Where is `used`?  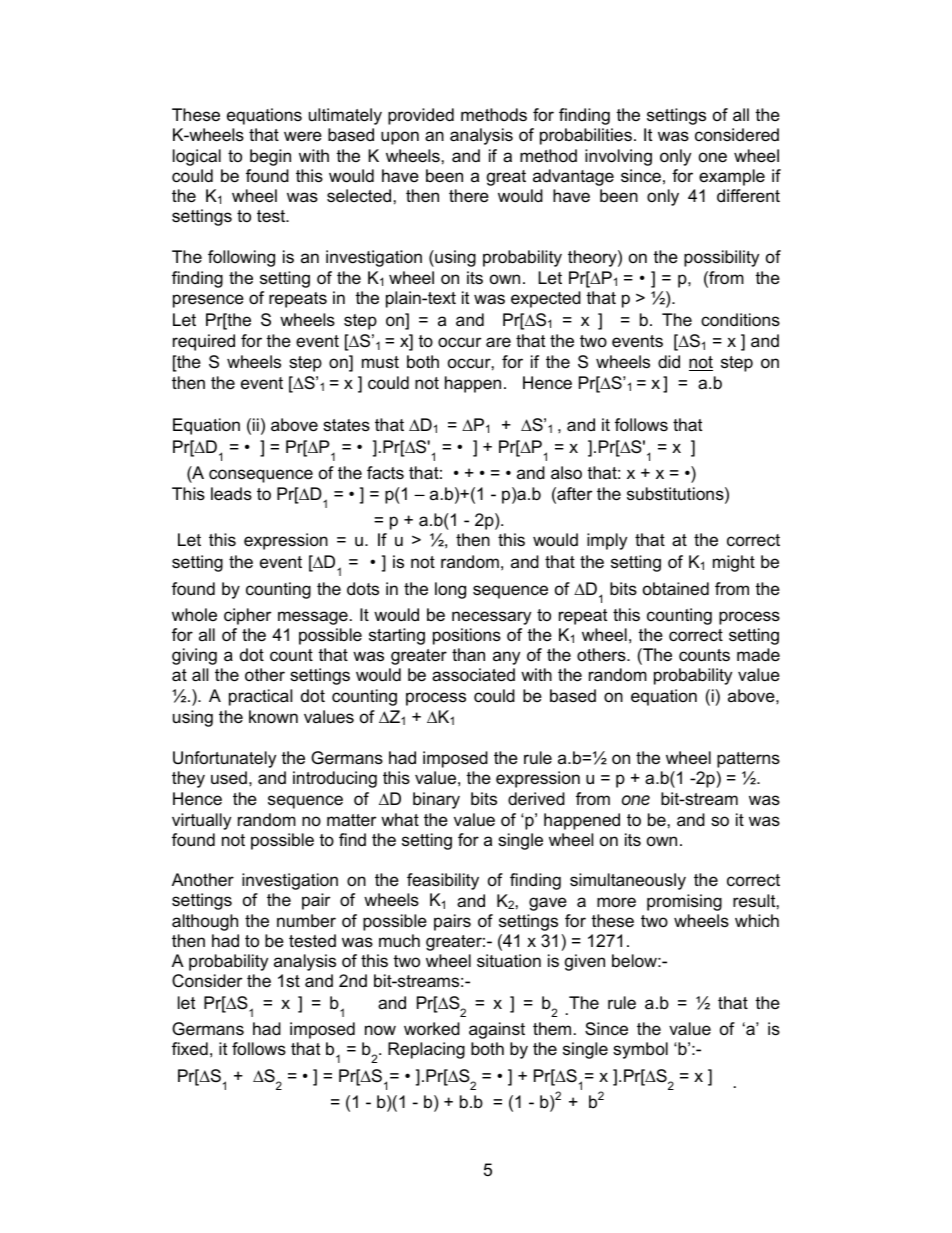 used is located at coordinates (229, 778).
